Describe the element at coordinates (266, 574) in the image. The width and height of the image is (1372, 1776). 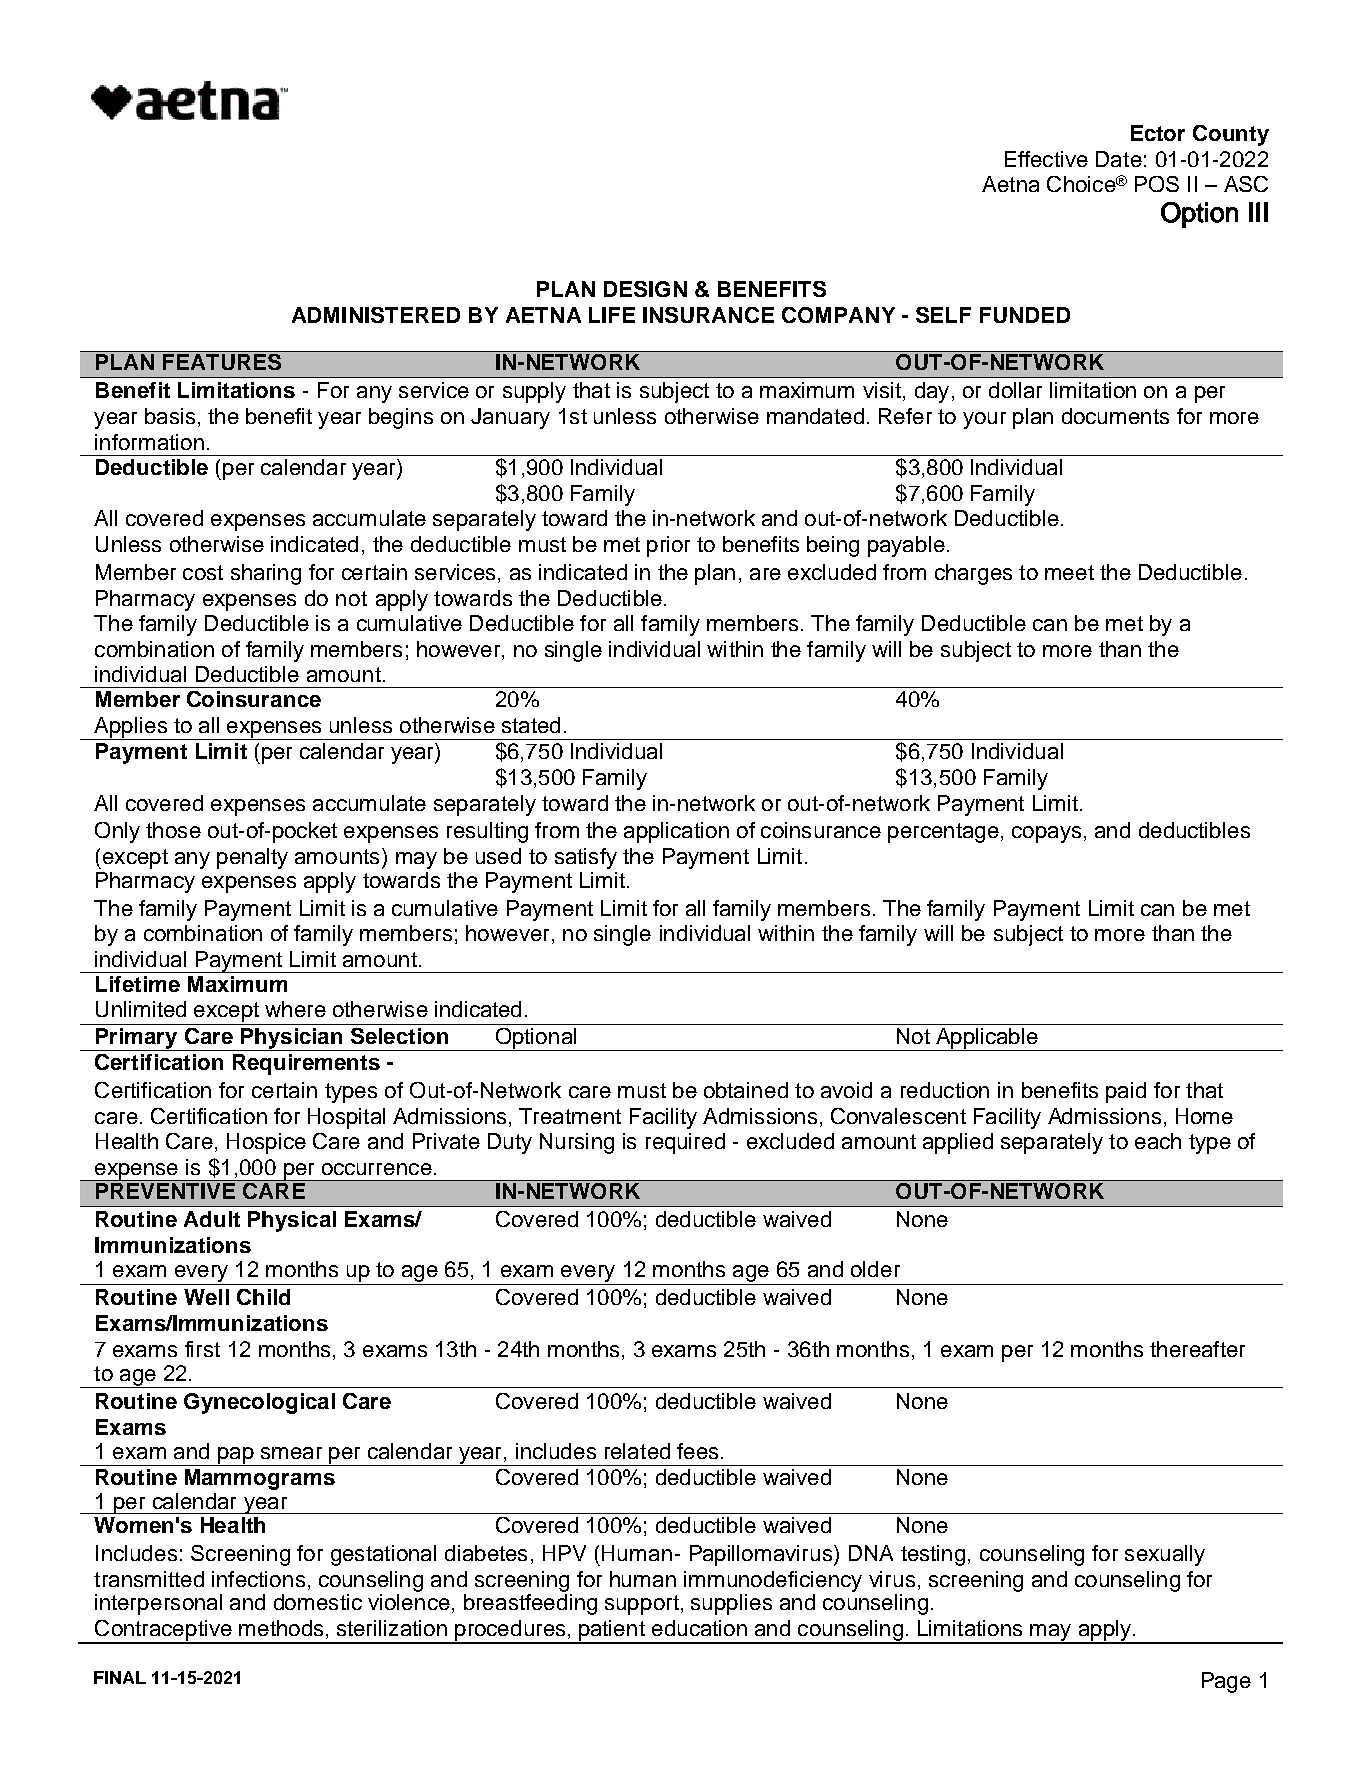
I see `sharing` at that location.
